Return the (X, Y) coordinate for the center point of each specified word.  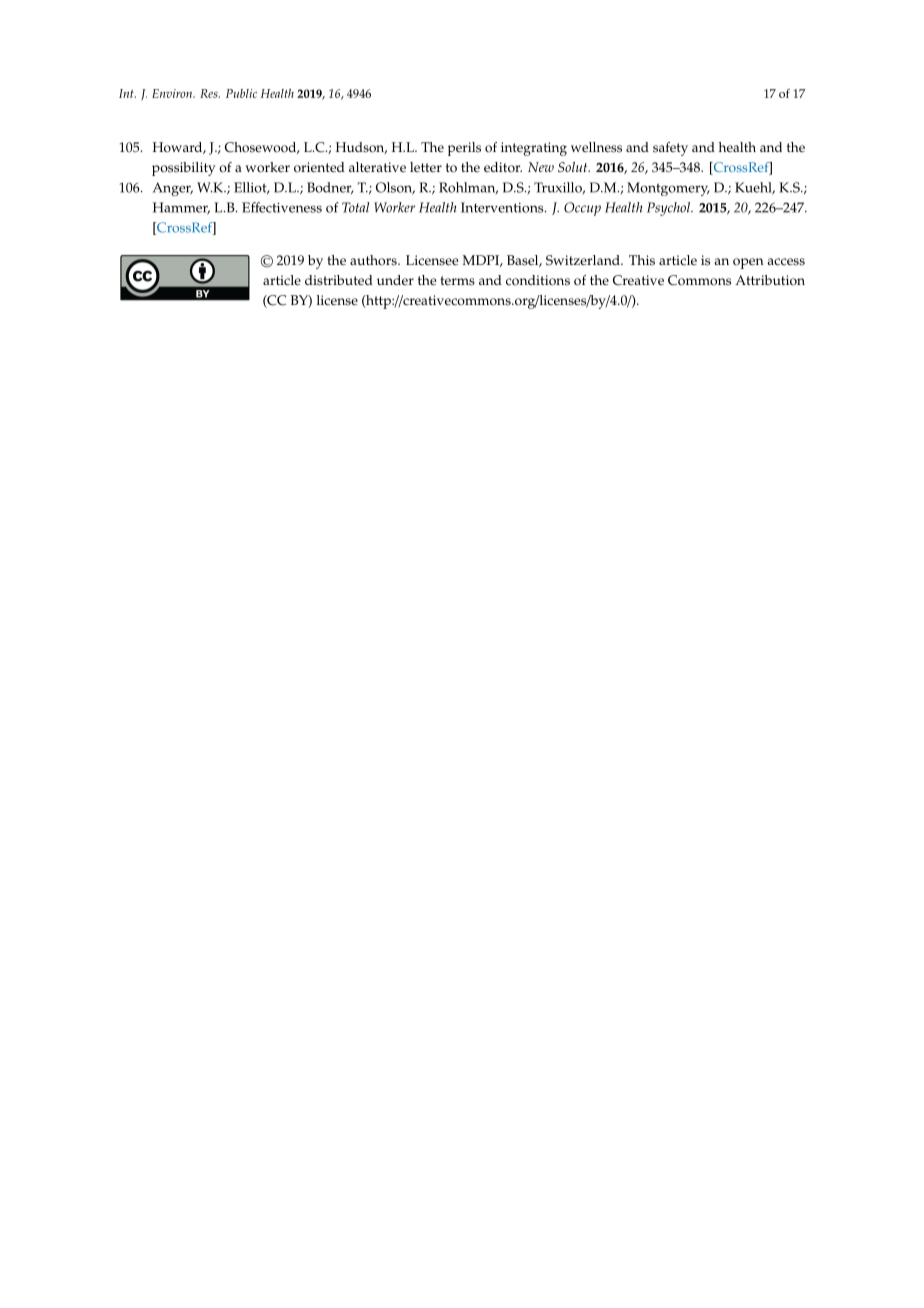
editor (503, 167)
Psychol (670, 209)
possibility (184, 169)
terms (457, 281)
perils (464, 149)
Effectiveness (282, 207)
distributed (339, 280)
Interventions (503, 207)
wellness (596, 147)
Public (241, 93)
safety (670, 149)
